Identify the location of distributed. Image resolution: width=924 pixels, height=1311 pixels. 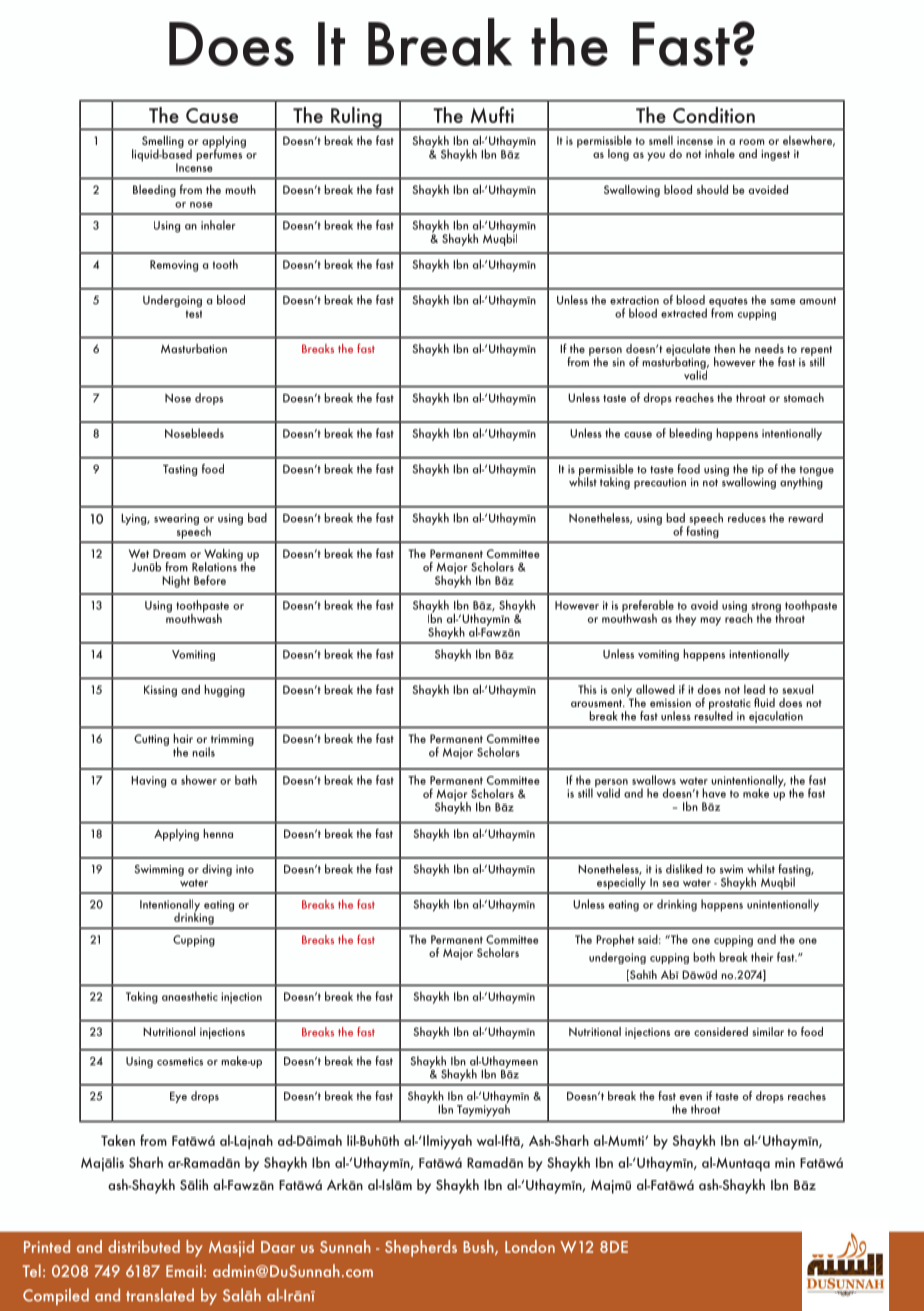
(144, 1246).
